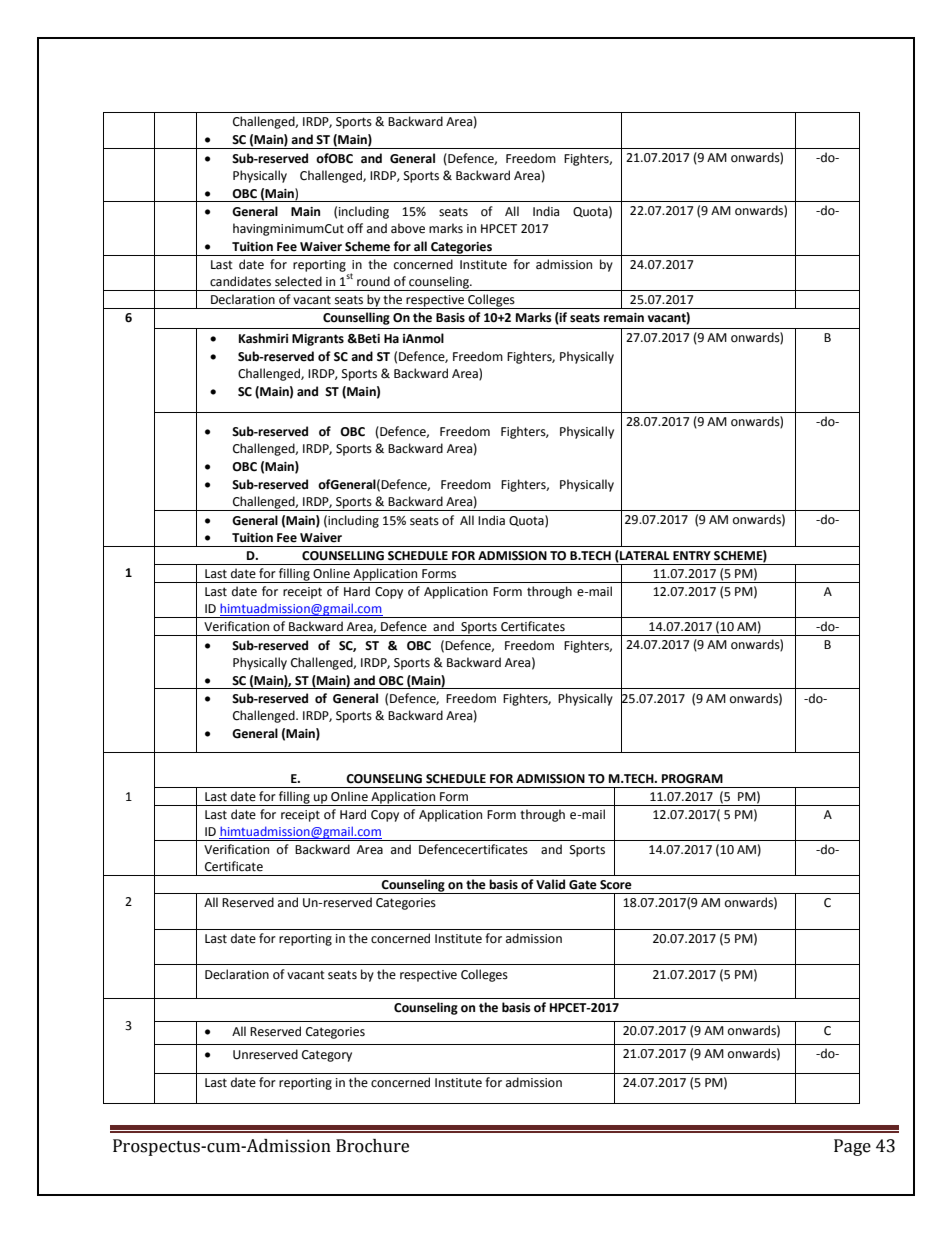  I want to click on LATERAL, so click(644, 556).
